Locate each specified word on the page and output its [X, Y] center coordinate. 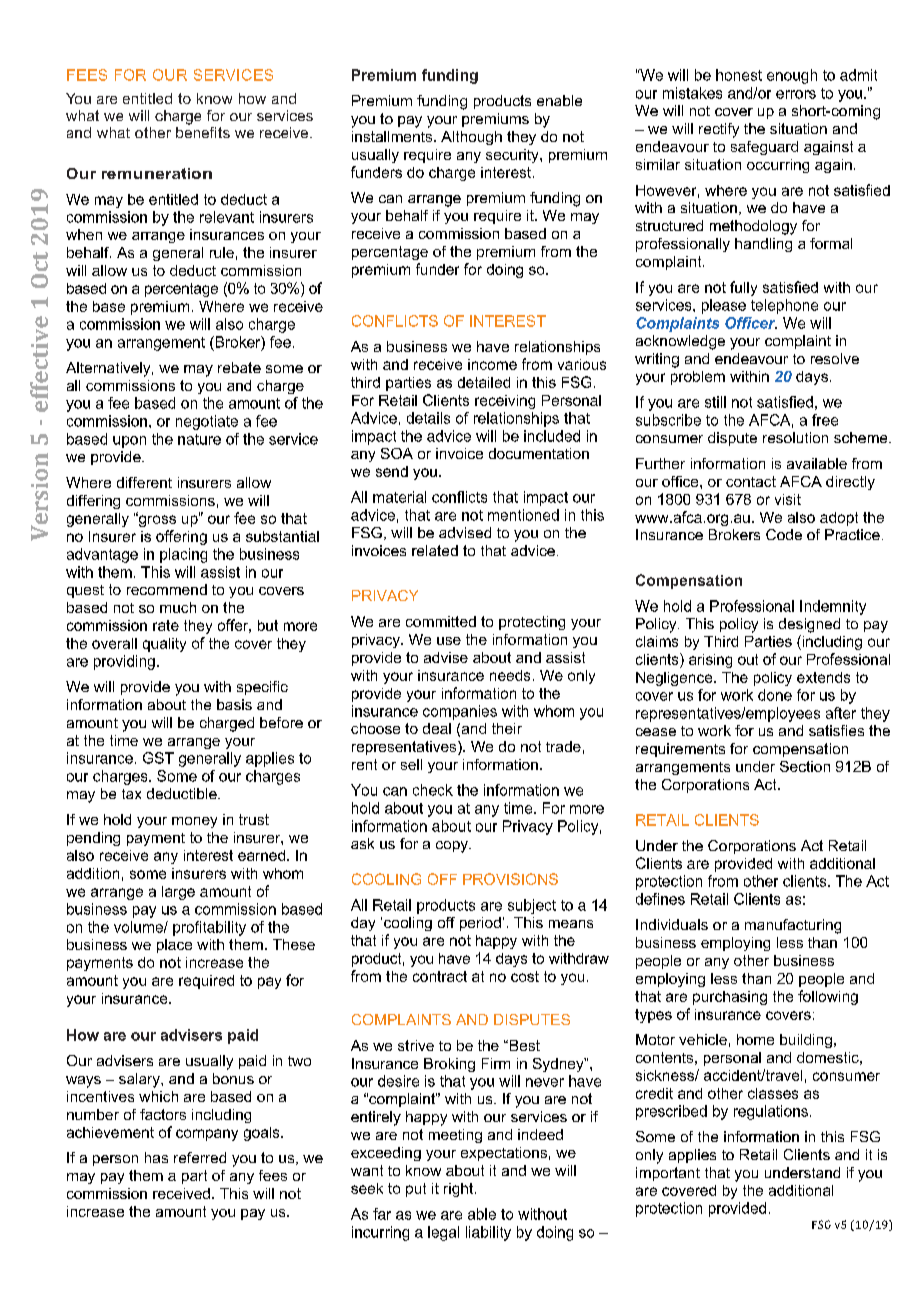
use [449, 641]
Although [471, 138]
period [480, 924]
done [775, 695]
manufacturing [793, 926]
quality [164, 645]
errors [796, 94]
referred [200, 1157]
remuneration [157, 173]
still [715, 402]
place [174, 946]
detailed [484, 382]
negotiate [207, 422]
